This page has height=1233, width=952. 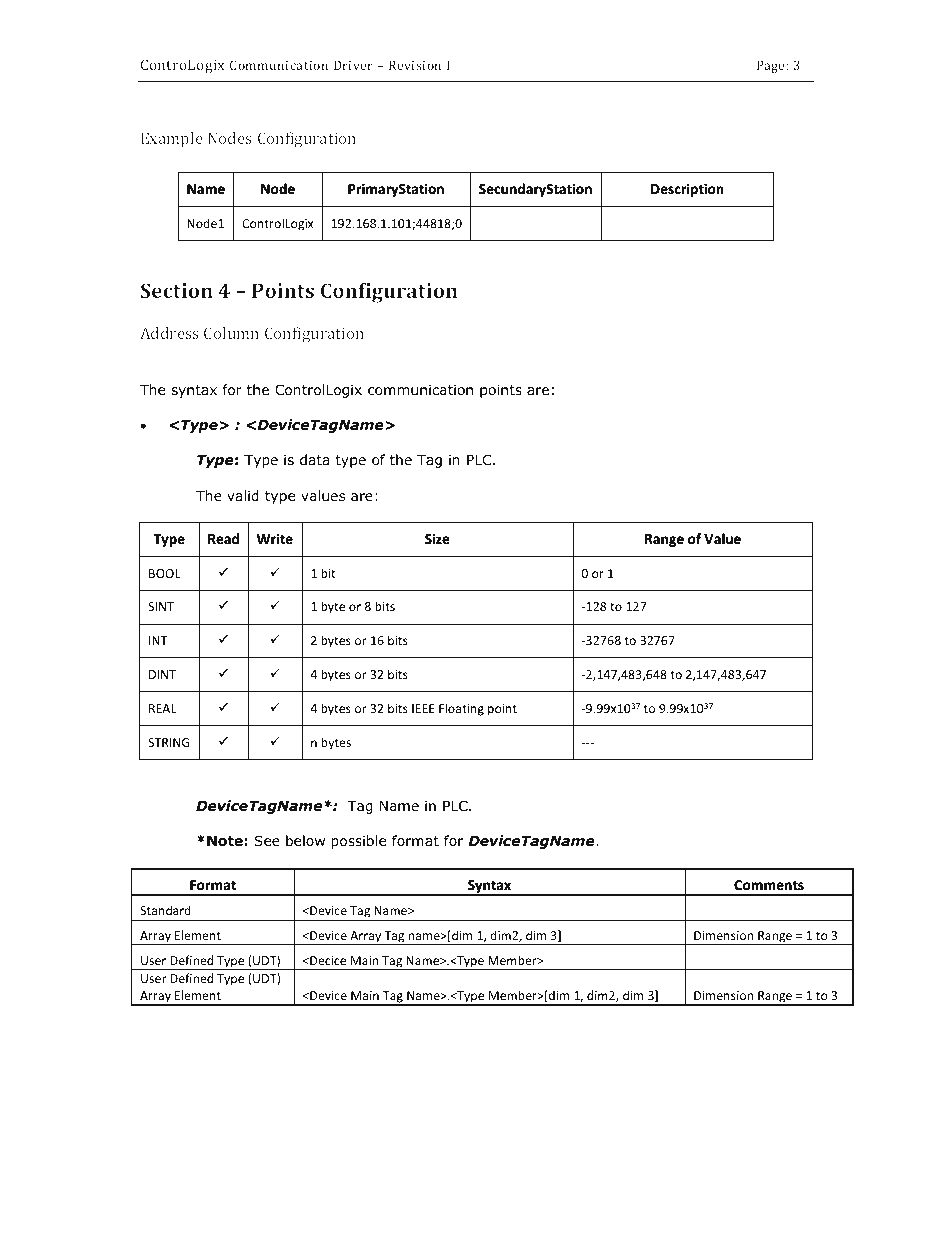 What do you see at coordinates (437, 538) in the page?
I see `Size` at bounding box center [437, 538].
